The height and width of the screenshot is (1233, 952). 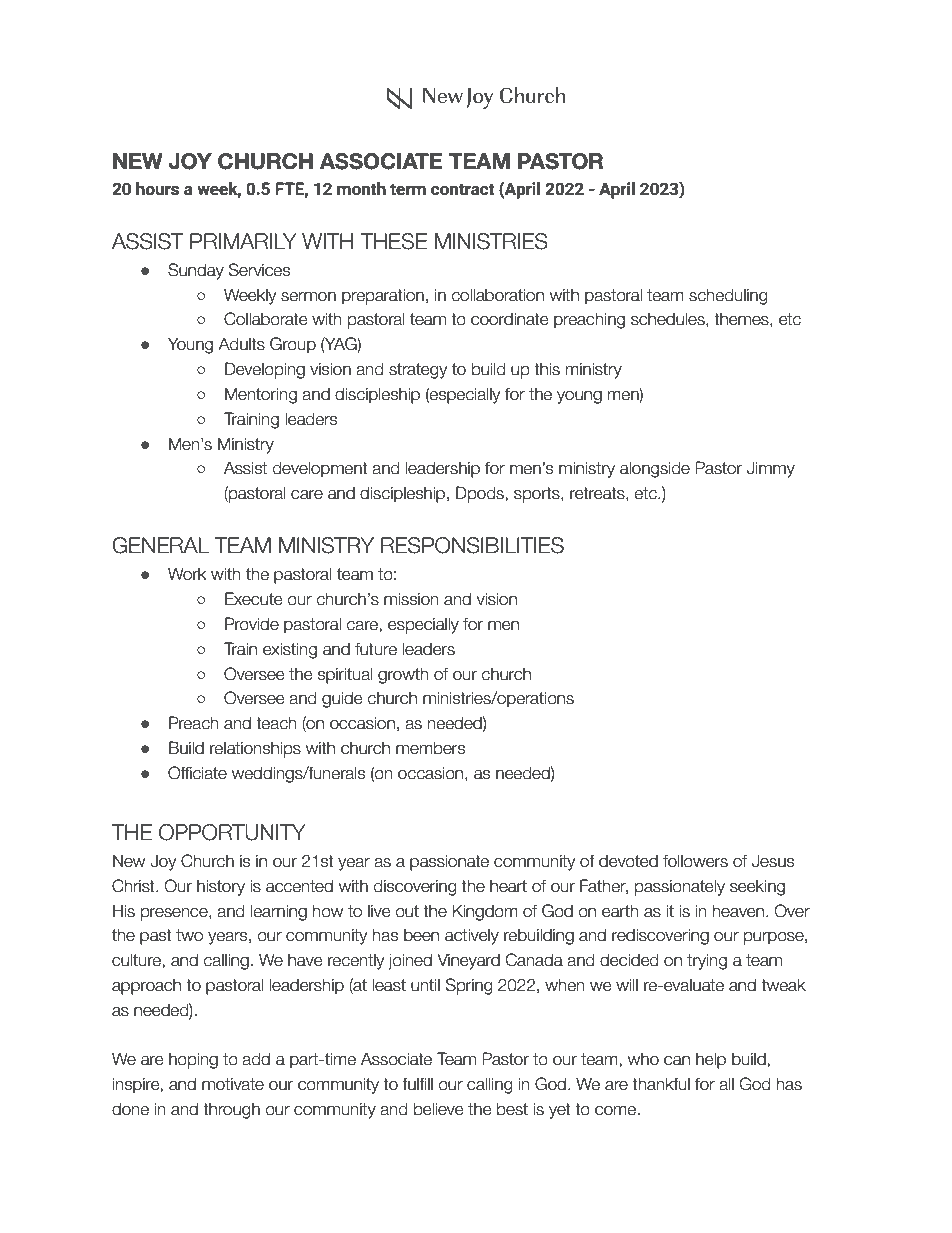 I want to click on Provide, so click(x=252, y=624).
